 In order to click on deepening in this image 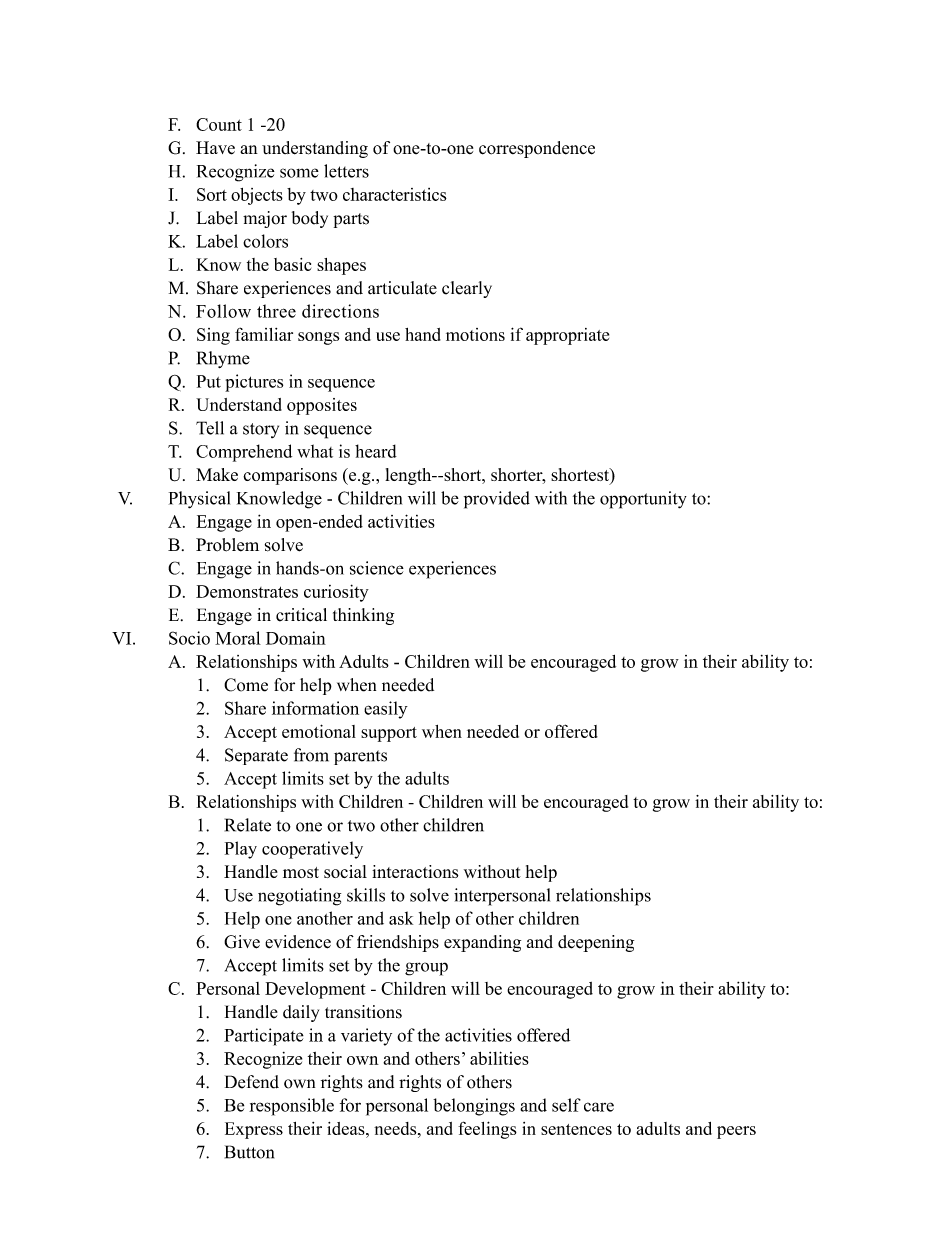, I will do `click(596, 943)`.
